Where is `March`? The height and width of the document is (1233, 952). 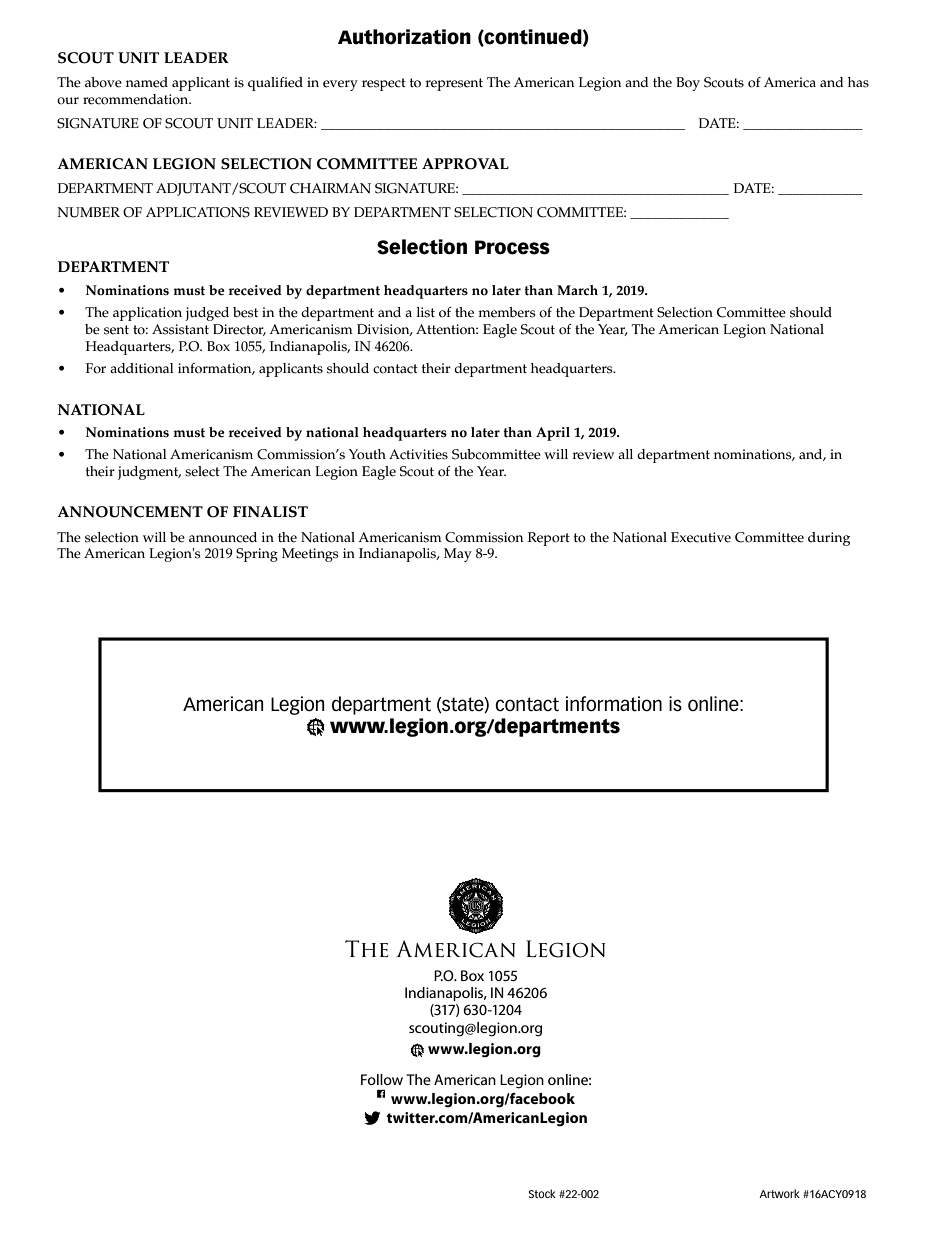
March is located at coordinates (577, 290).
